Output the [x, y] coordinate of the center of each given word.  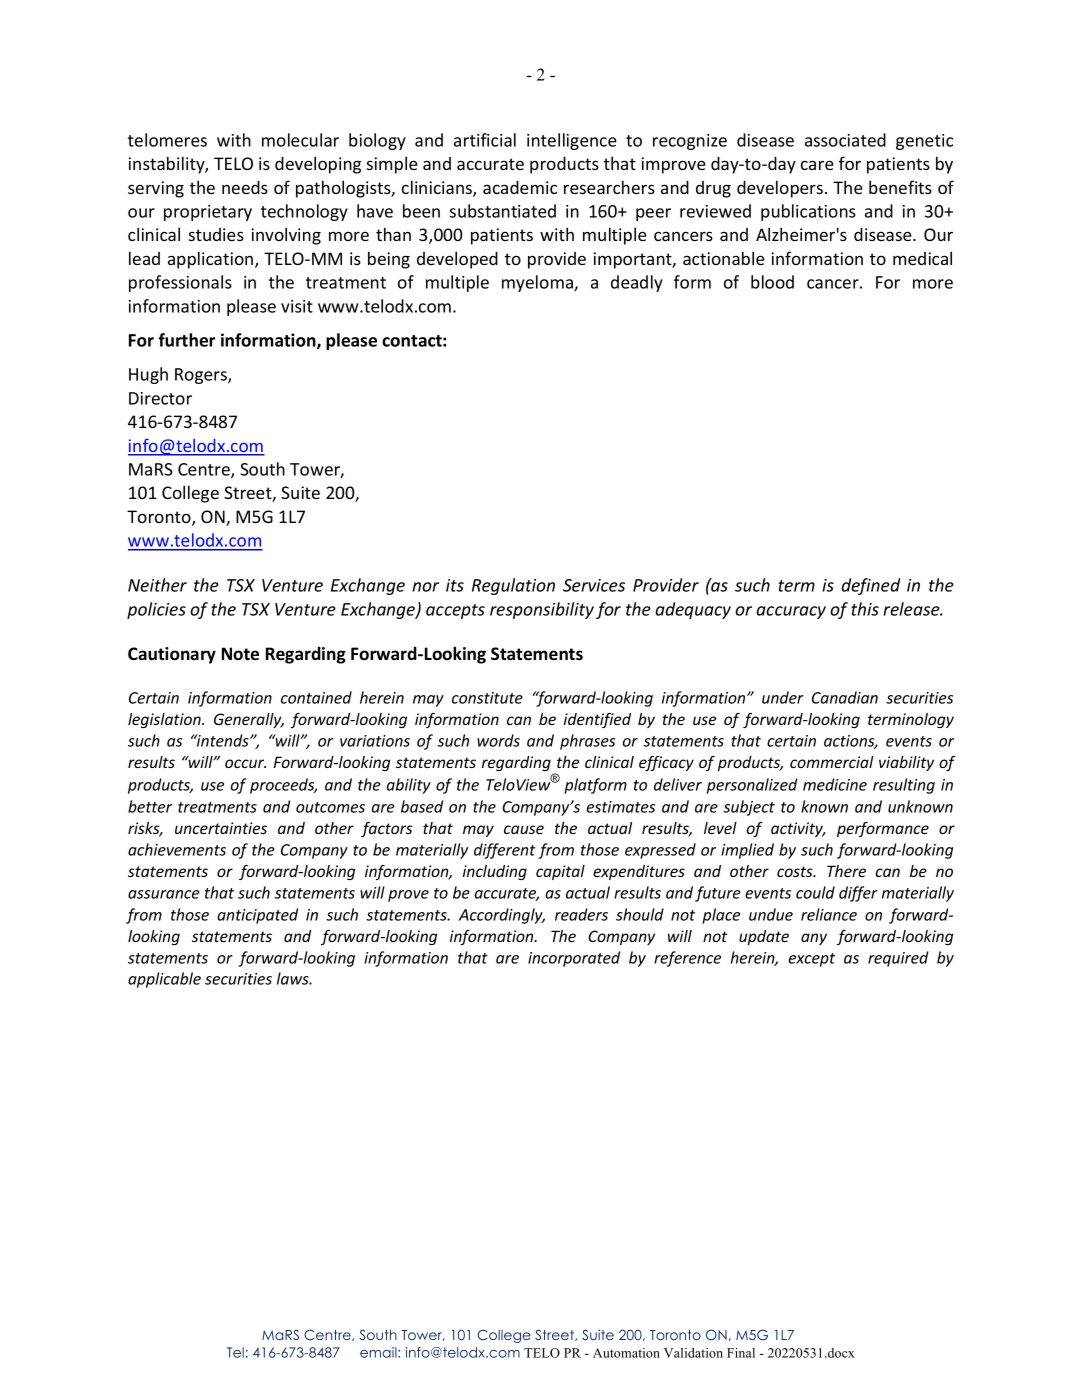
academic [520, 187]
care [817, 165]
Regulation [513, 586]
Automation [626, 1353]
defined [870, 586]
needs [245, 187]
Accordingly [502, 916]
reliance [829, 914]
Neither [157, 585]
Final [741, 1353]
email [379, 1352]
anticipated [257, 916]
